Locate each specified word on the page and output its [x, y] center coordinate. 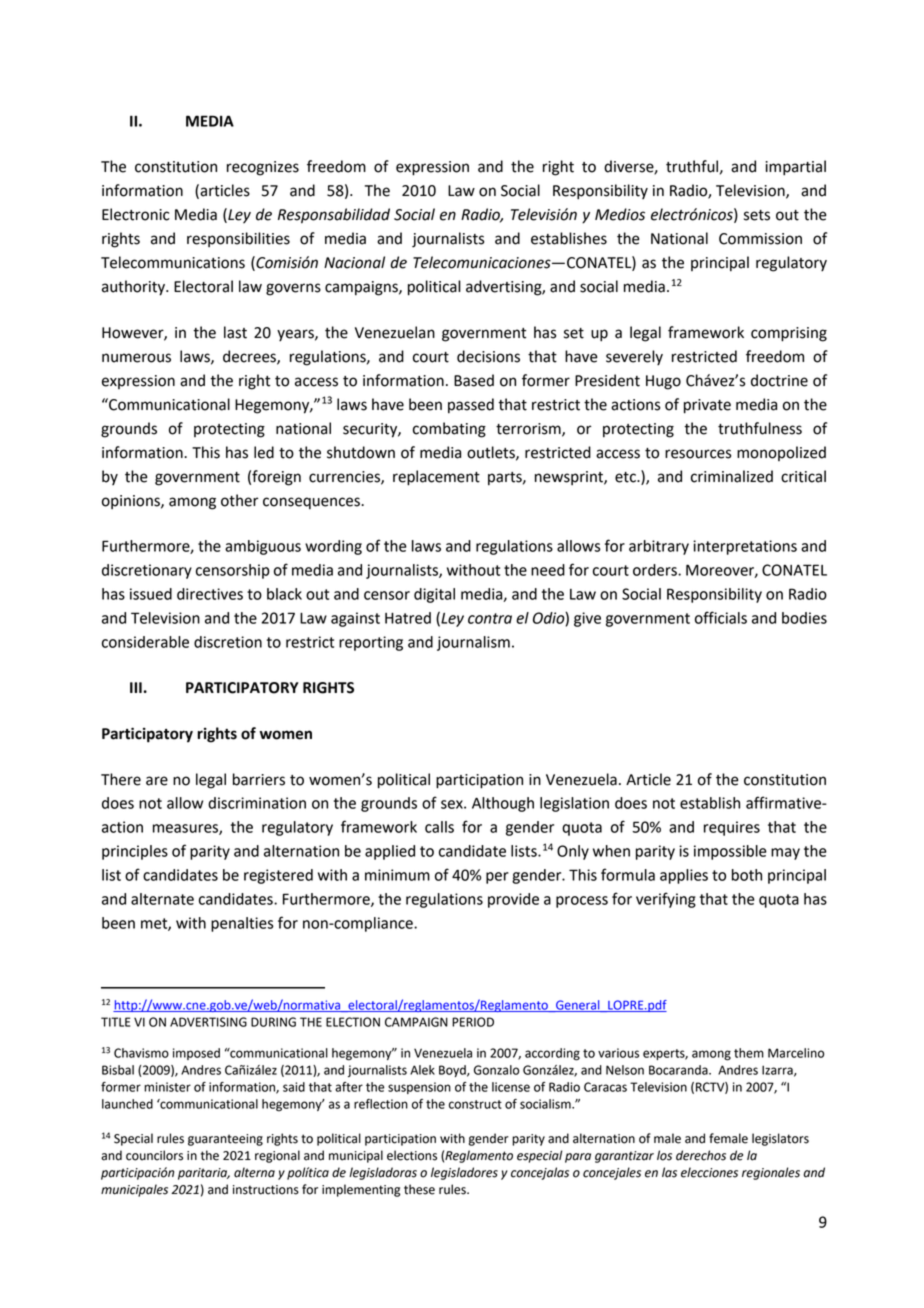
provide [513, 900]
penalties [242, 924]
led [264, 452]
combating [449, 430]
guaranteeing [225, 1140]
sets [757, 215]
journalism [473, 643]
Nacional [354, 262]
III [137, 687]
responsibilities [238, 239]
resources [698, 454]
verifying [666, 900]
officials [721, 617]
